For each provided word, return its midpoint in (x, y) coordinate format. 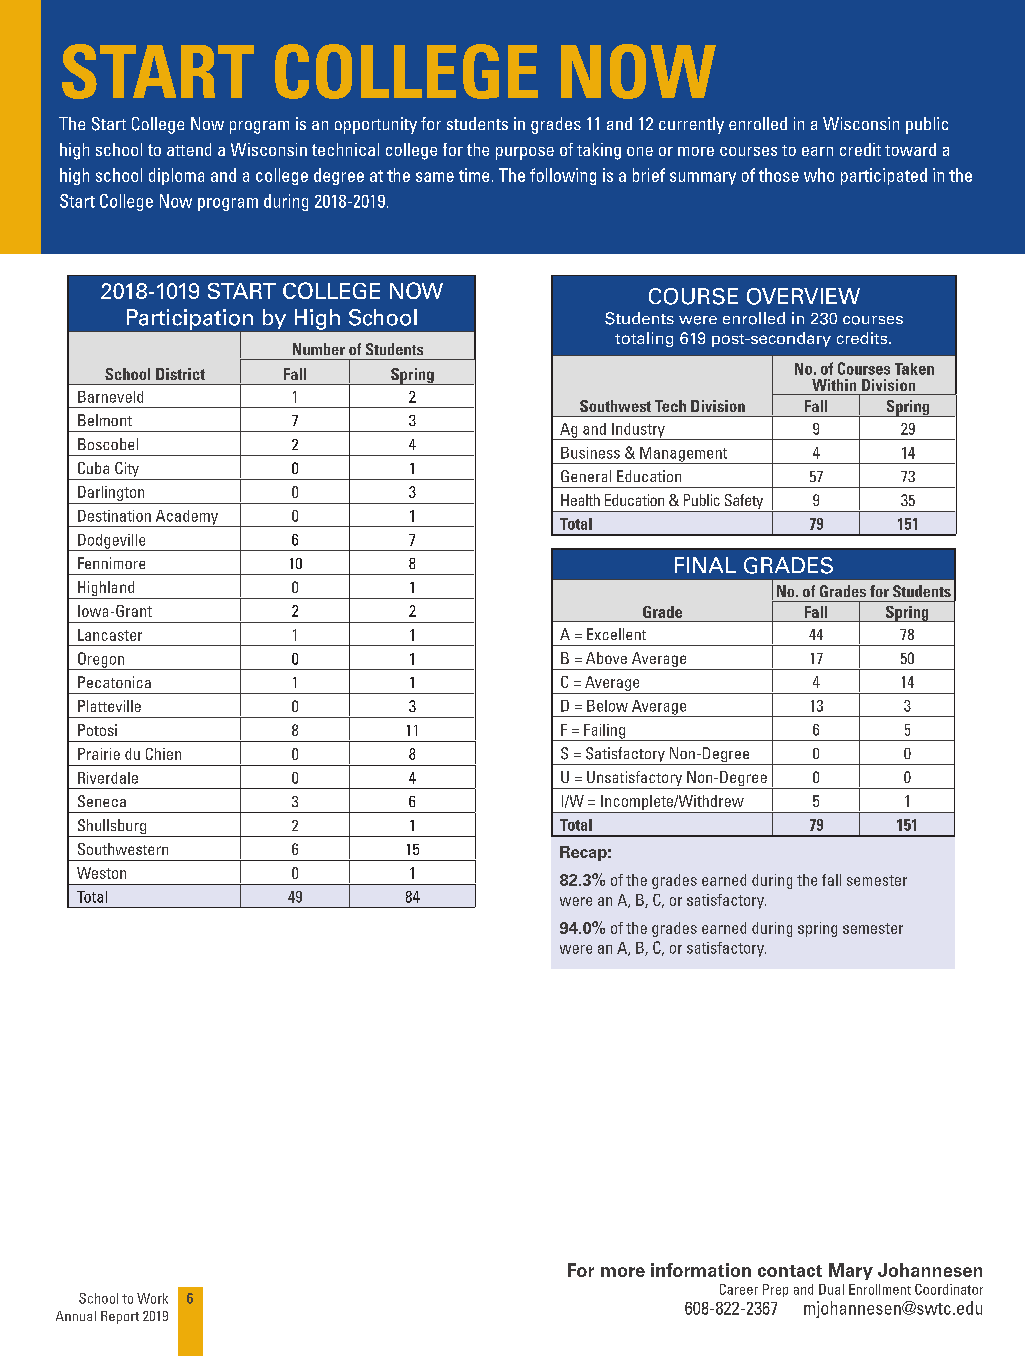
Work (152, 1298)
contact (790, 1271)
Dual (831, 1289)
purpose (525, 153)
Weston (101, 873)
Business (590, 453)
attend (189, 149)
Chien (163, 754)
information (701, 1270)
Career (739, 1289)
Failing (604, 732)
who (819, 175)
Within (834, 385)
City (127, 471)
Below (607, 706)
